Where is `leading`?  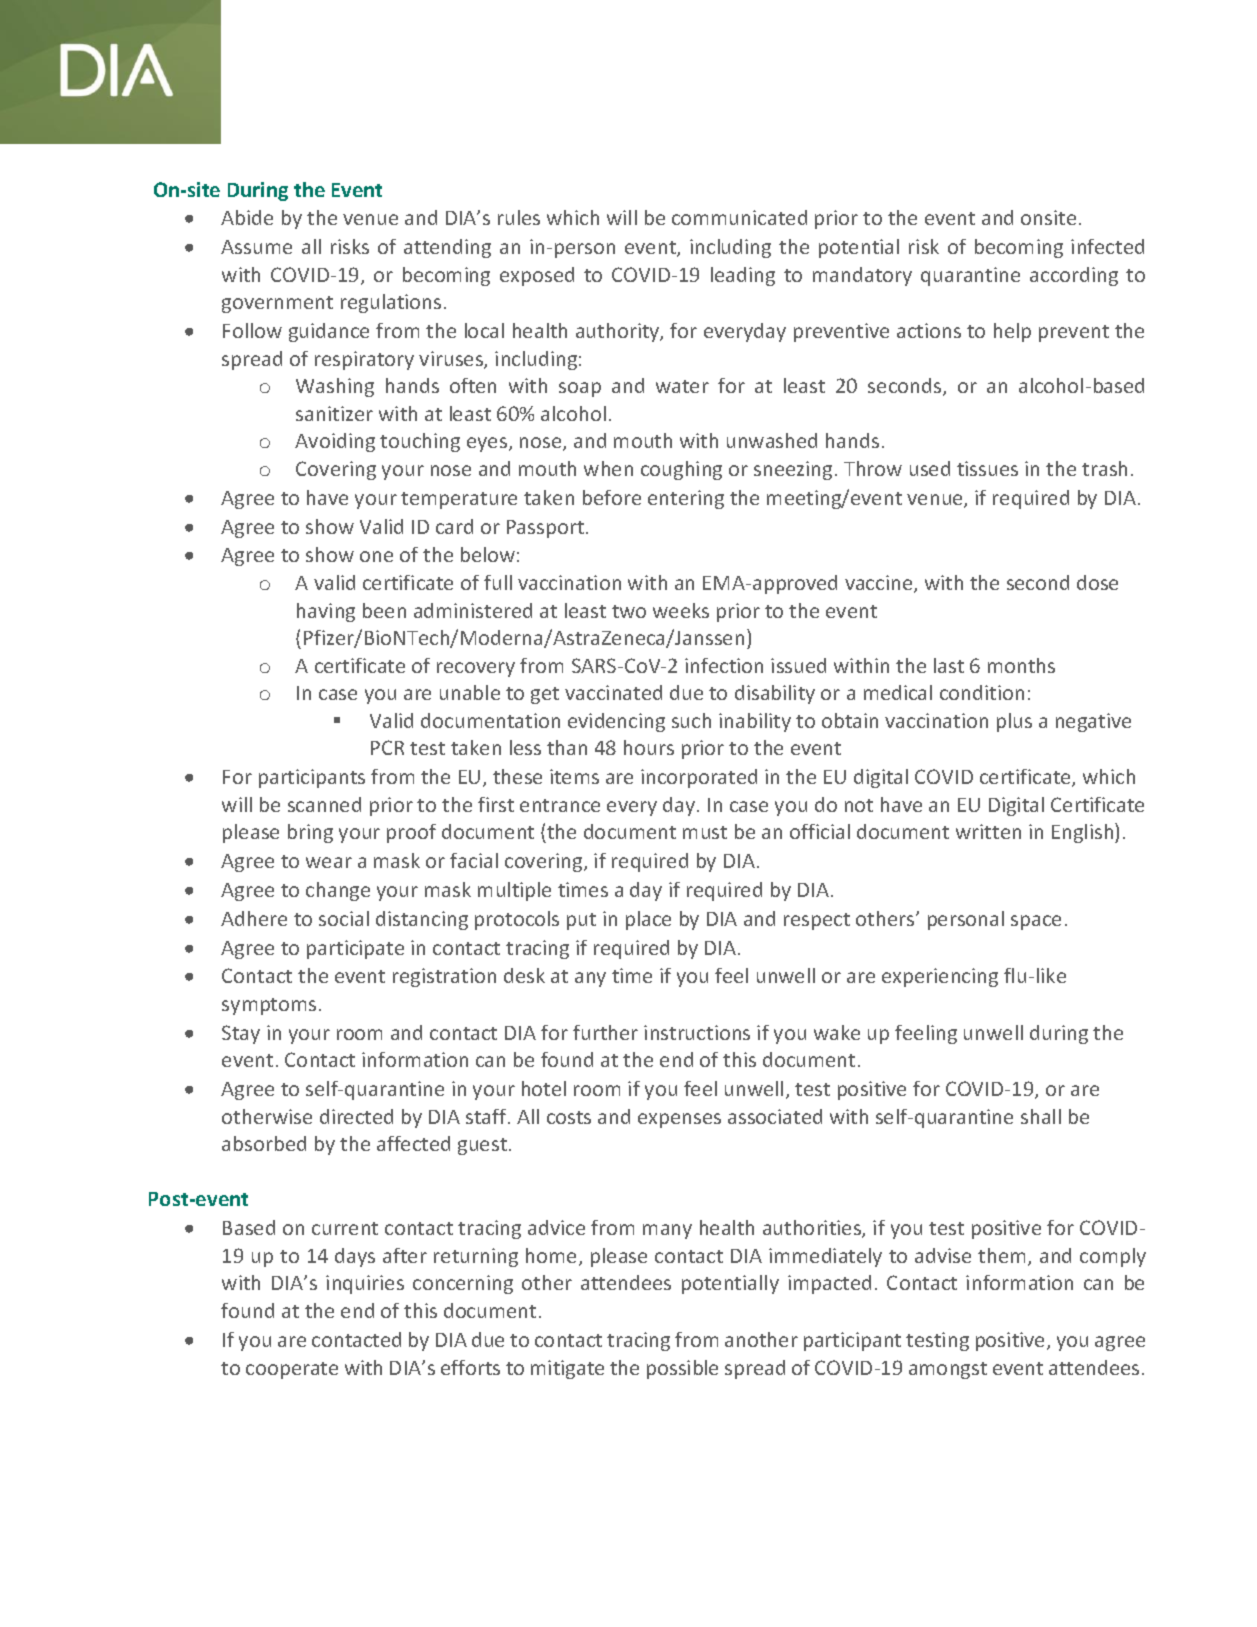
leading is located at coordinates (743, 276).
